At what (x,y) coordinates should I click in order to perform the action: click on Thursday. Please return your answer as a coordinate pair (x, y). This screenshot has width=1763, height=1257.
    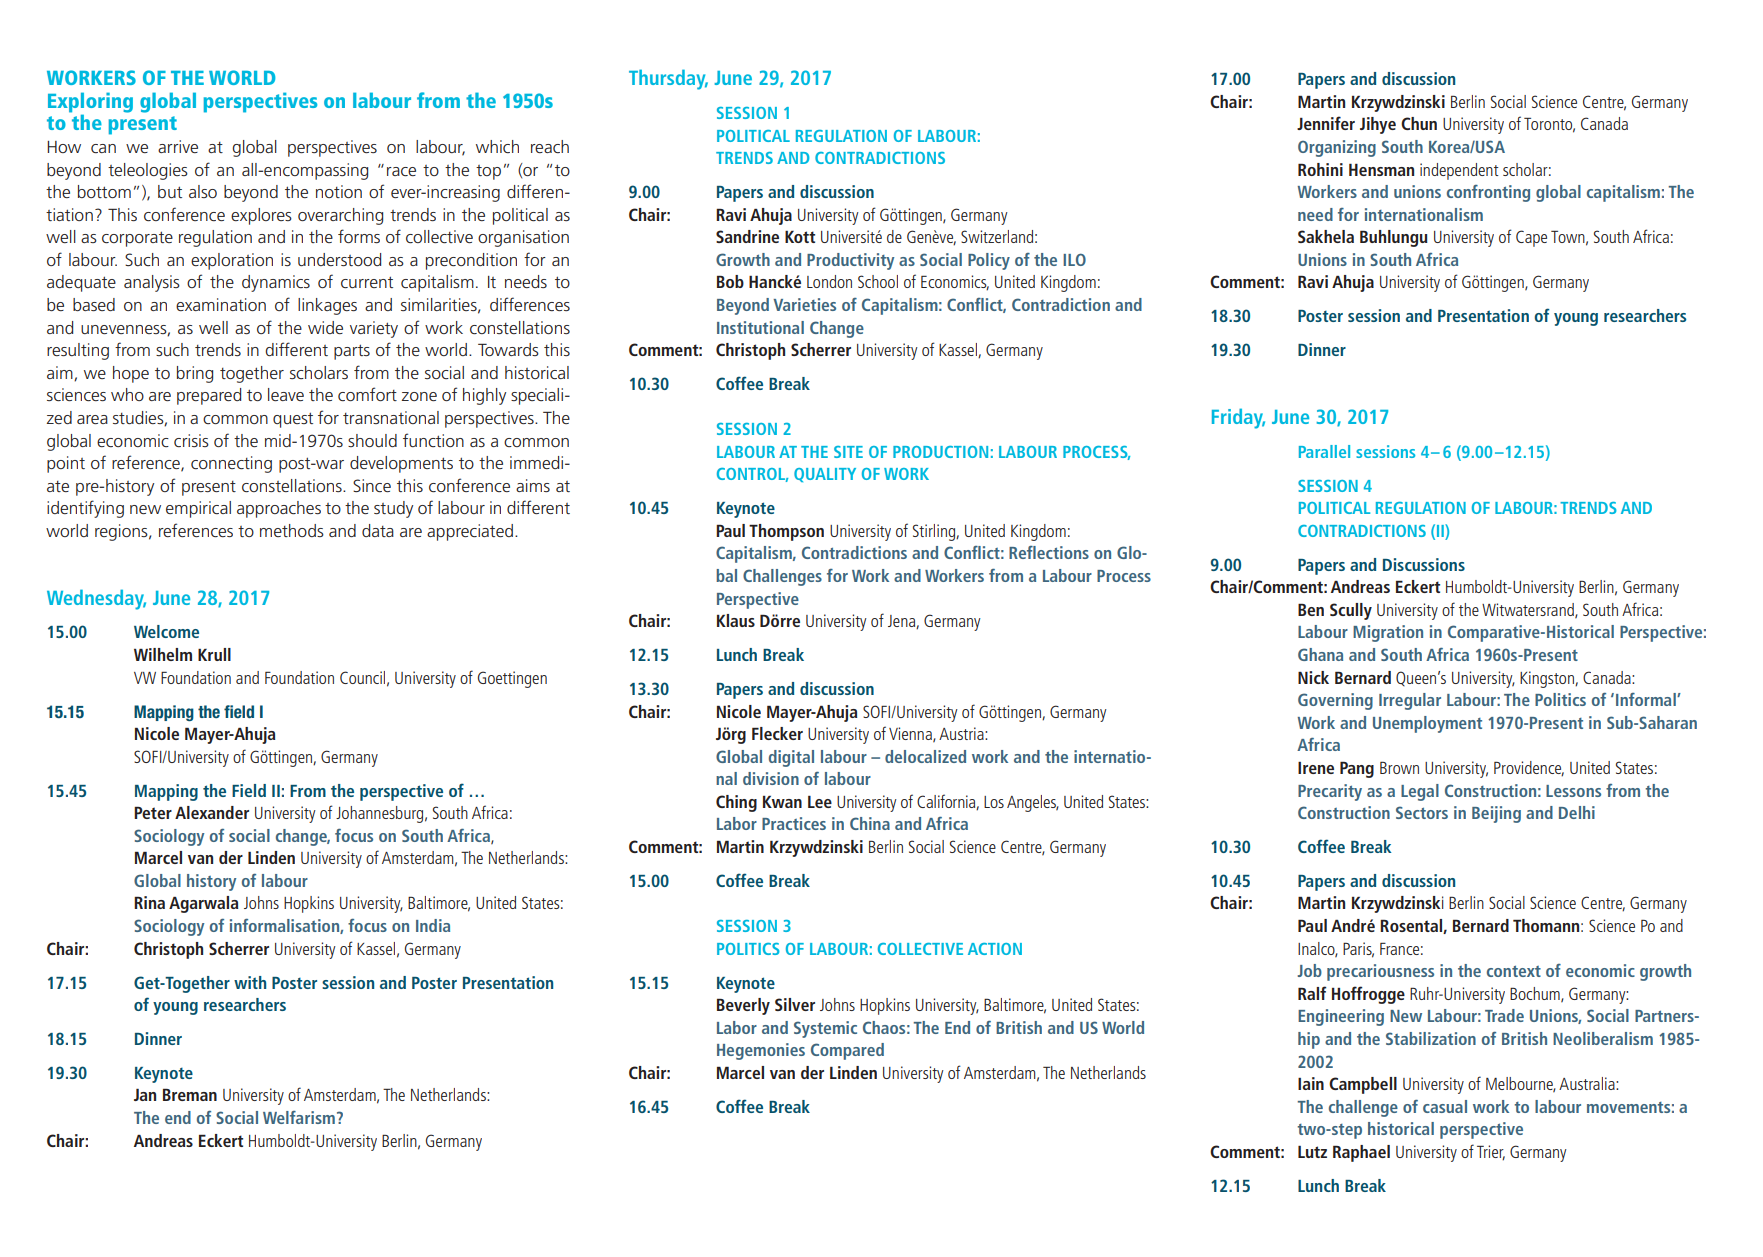
    Looking at the image, I should click on (668, 79).
